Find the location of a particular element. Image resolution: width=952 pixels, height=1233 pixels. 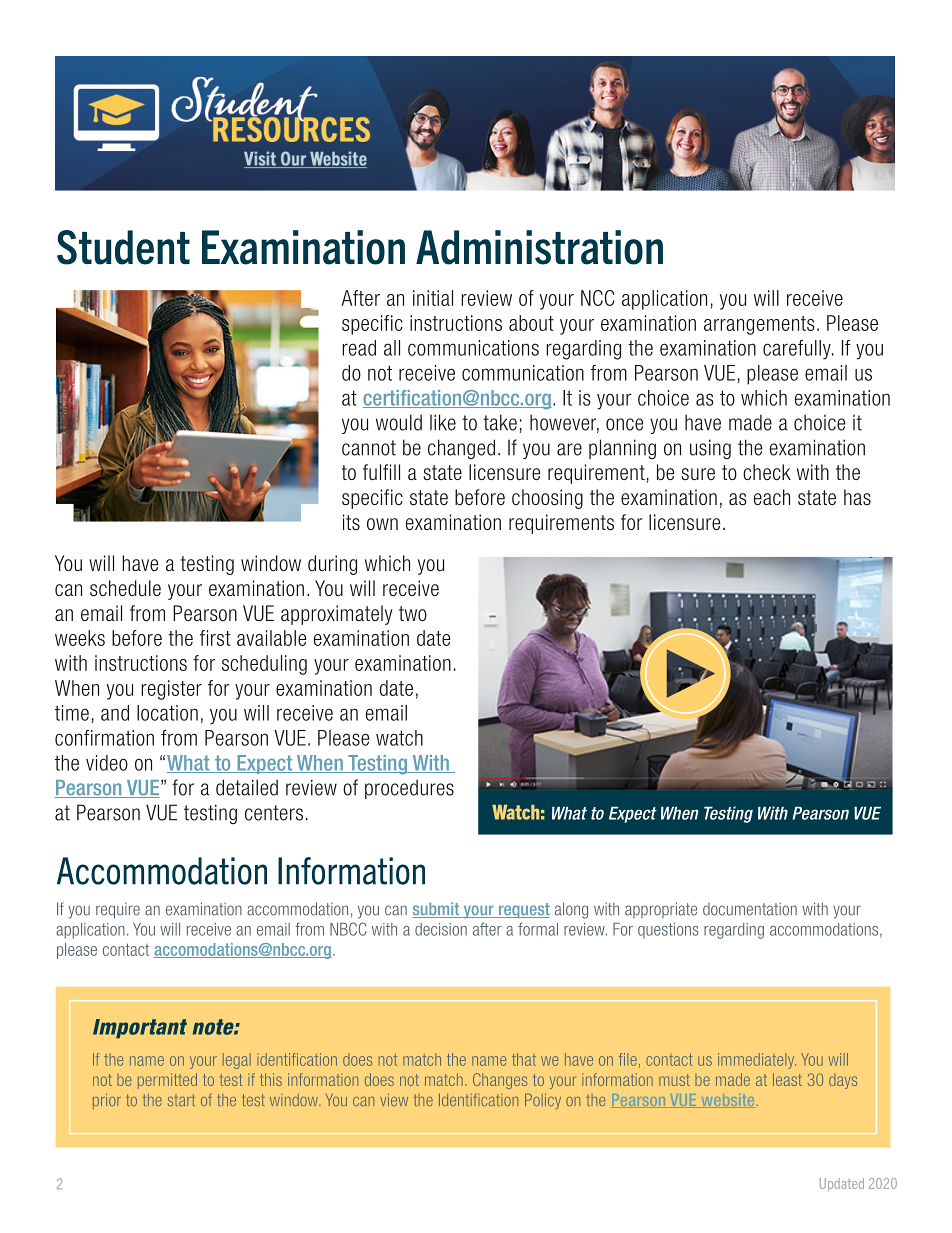

each is located at coordinates (772, 497).
